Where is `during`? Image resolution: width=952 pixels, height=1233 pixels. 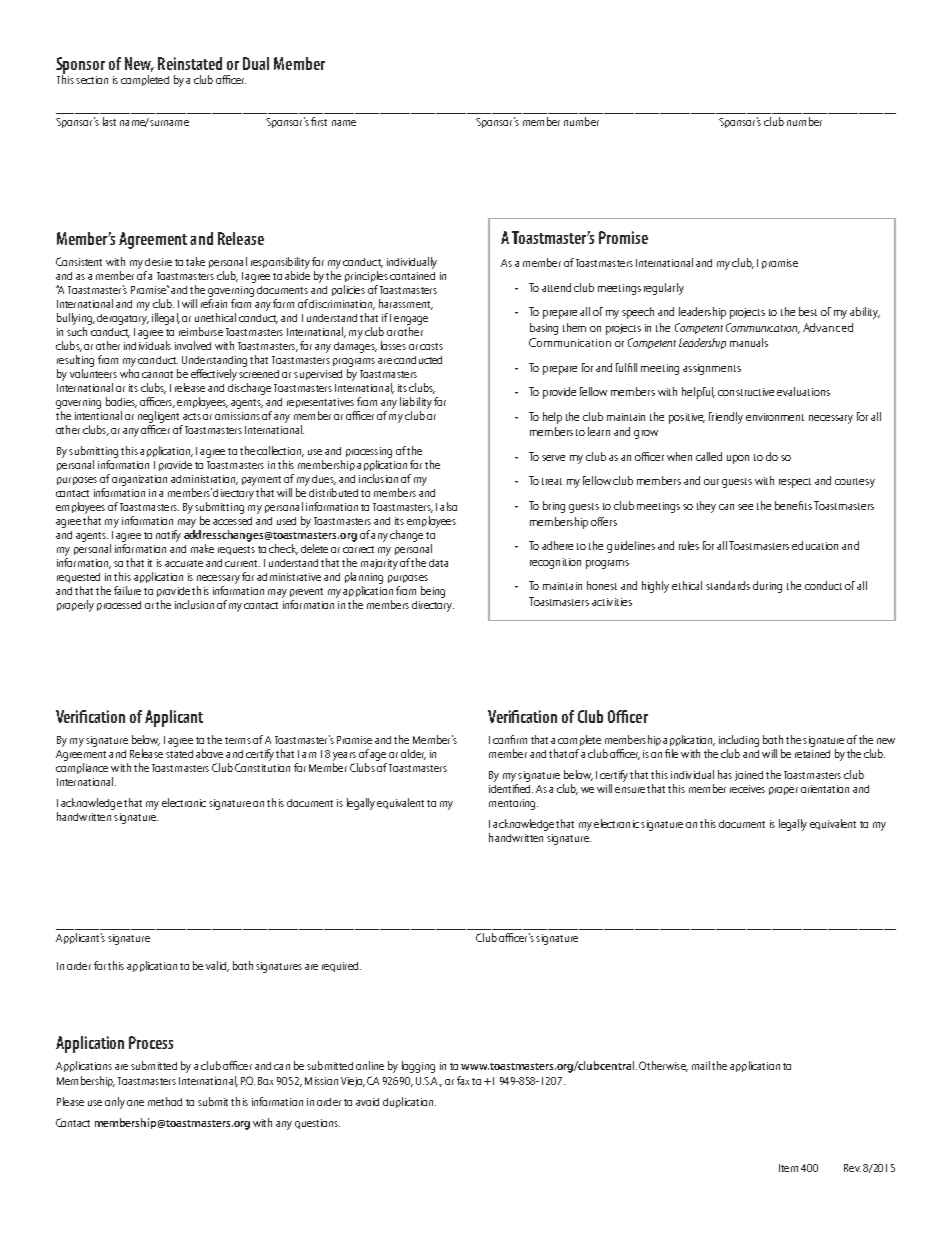
during is located at coordinates (767, 587).
